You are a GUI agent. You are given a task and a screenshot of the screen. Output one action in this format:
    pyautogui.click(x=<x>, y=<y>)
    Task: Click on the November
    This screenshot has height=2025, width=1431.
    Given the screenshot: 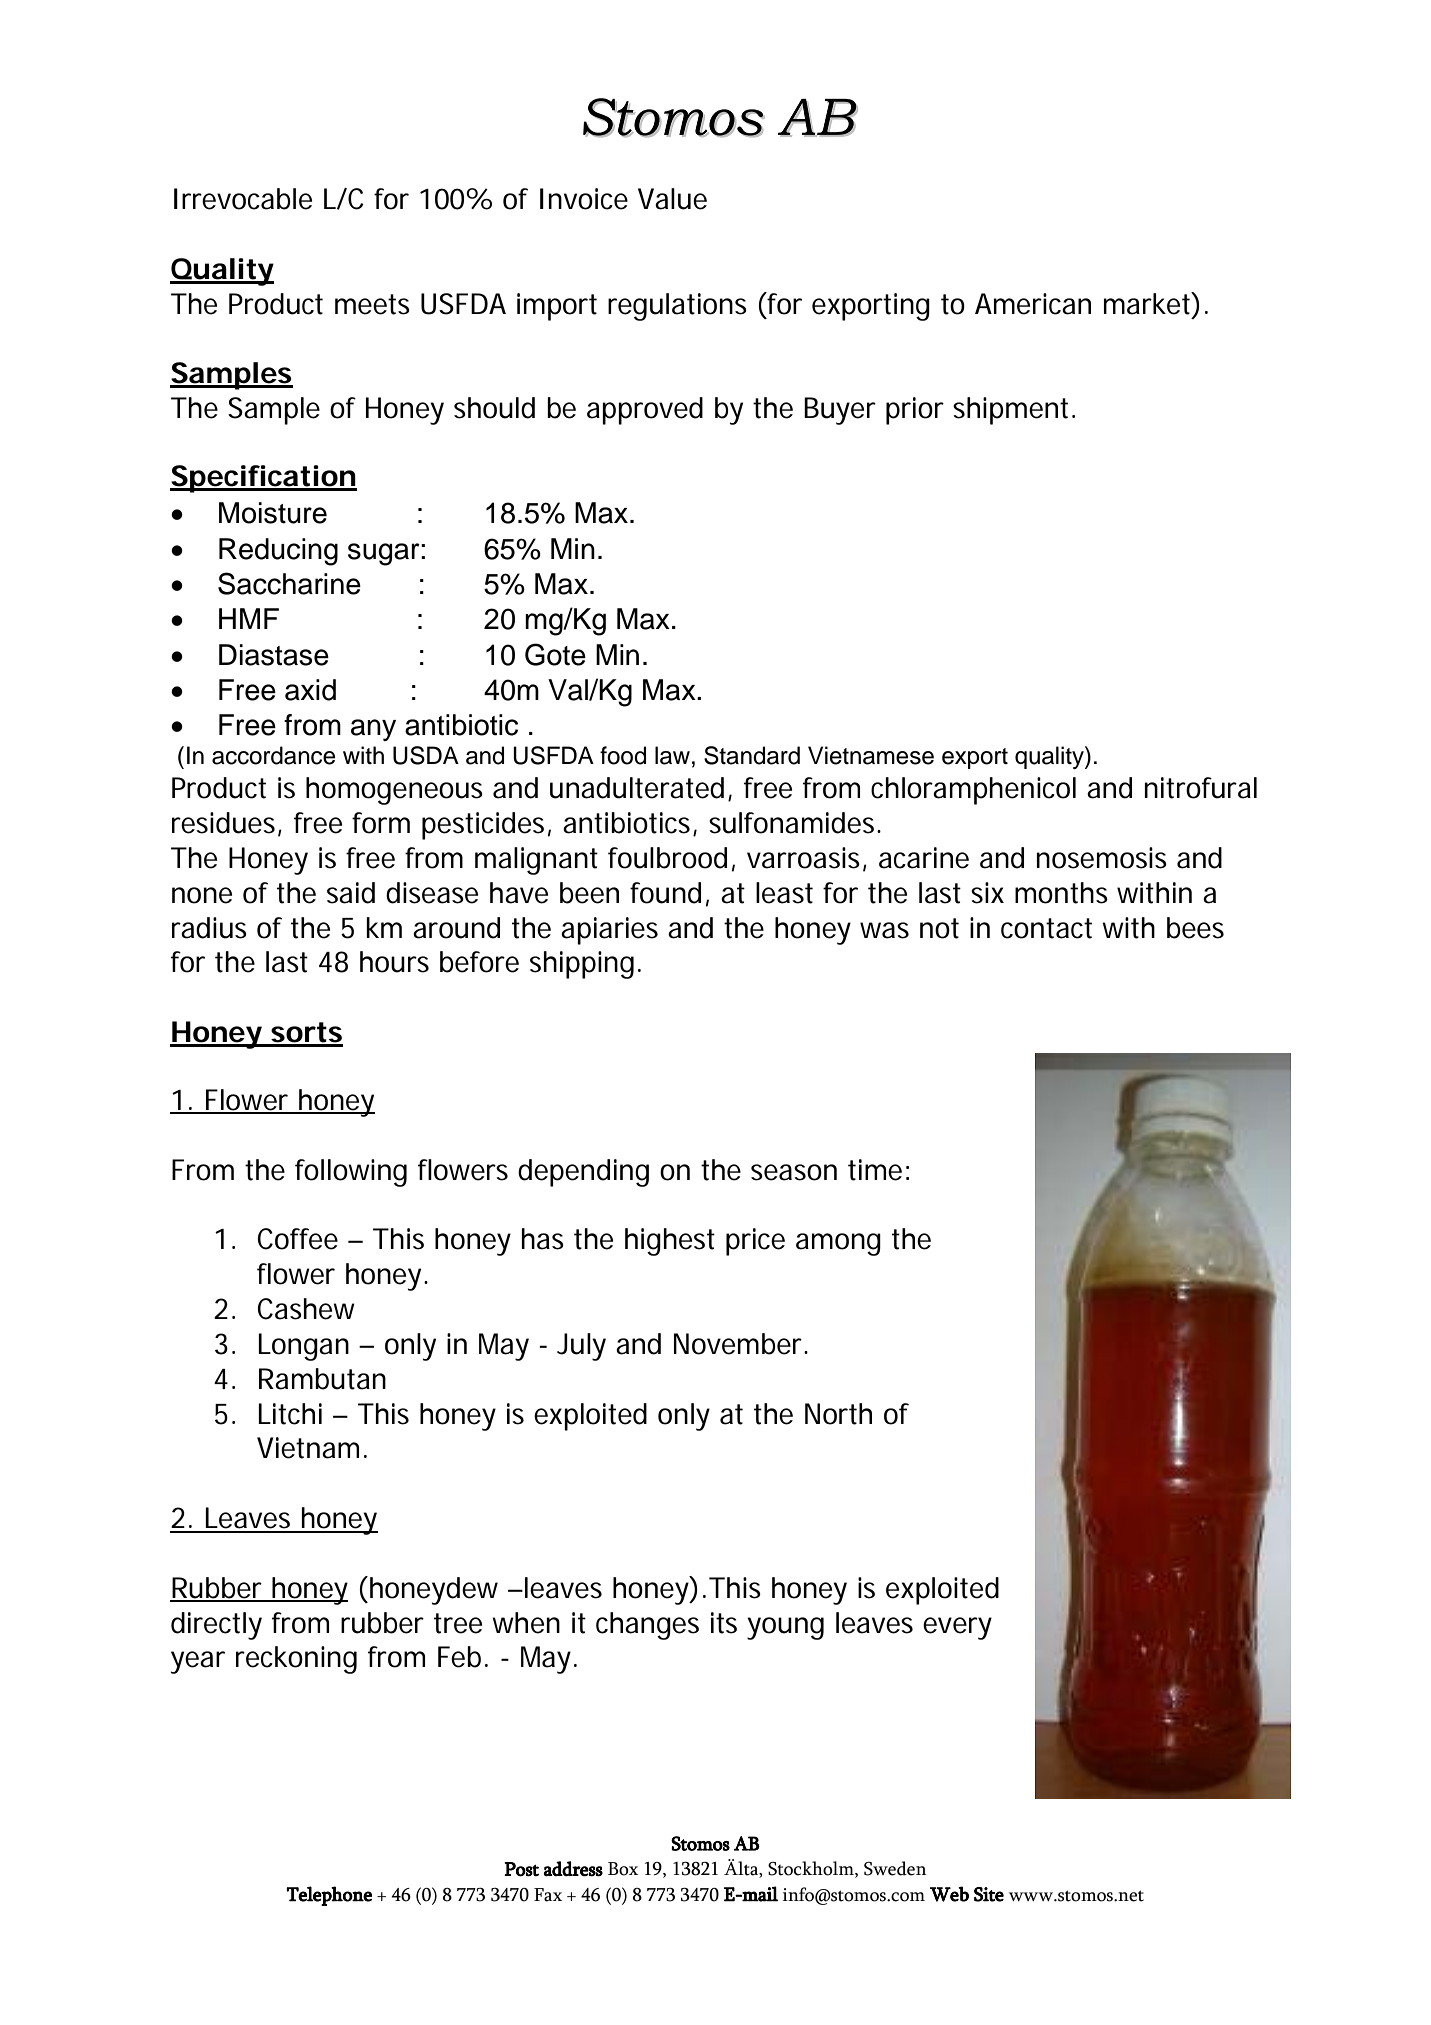 What is the action you would take?
    pyautogui.click(x=740, y=1344)
